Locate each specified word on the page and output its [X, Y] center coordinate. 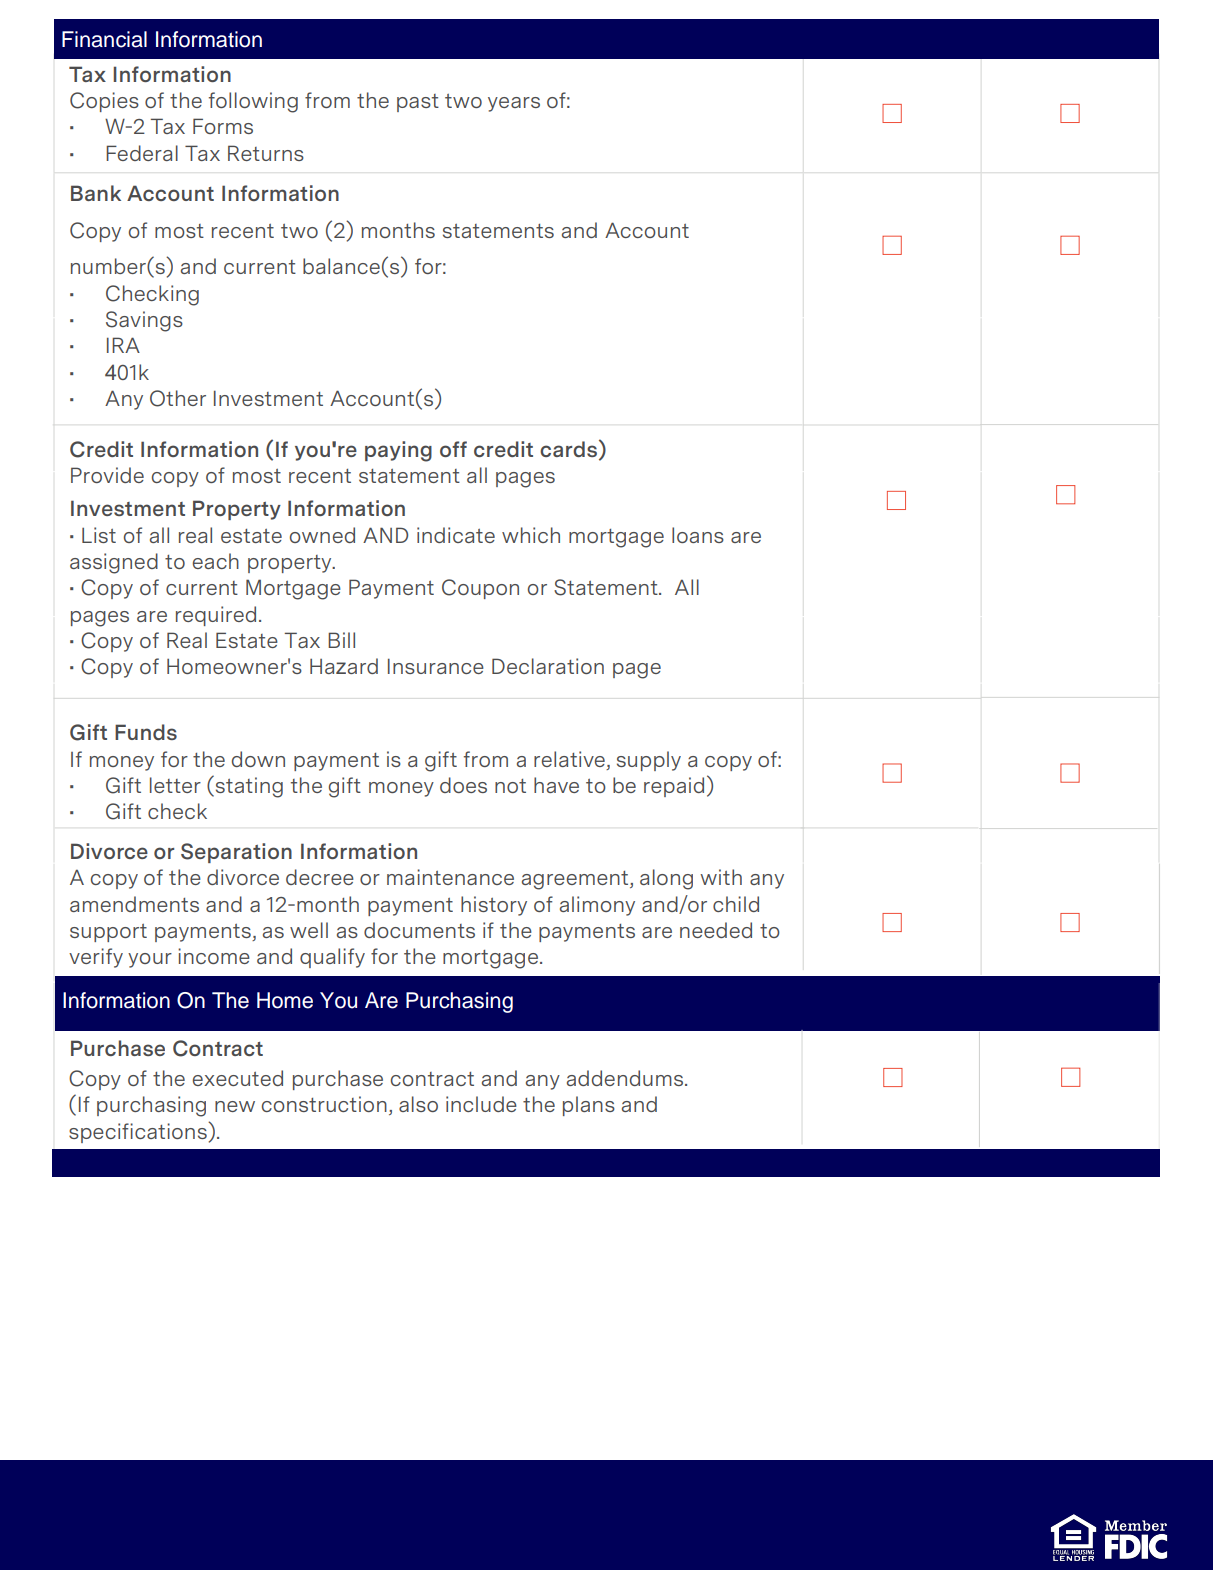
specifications [139, 1132]
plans [589, 1106]
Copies [104, 102]
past [418, 103]
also [418, 1104]
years [514, 104]
